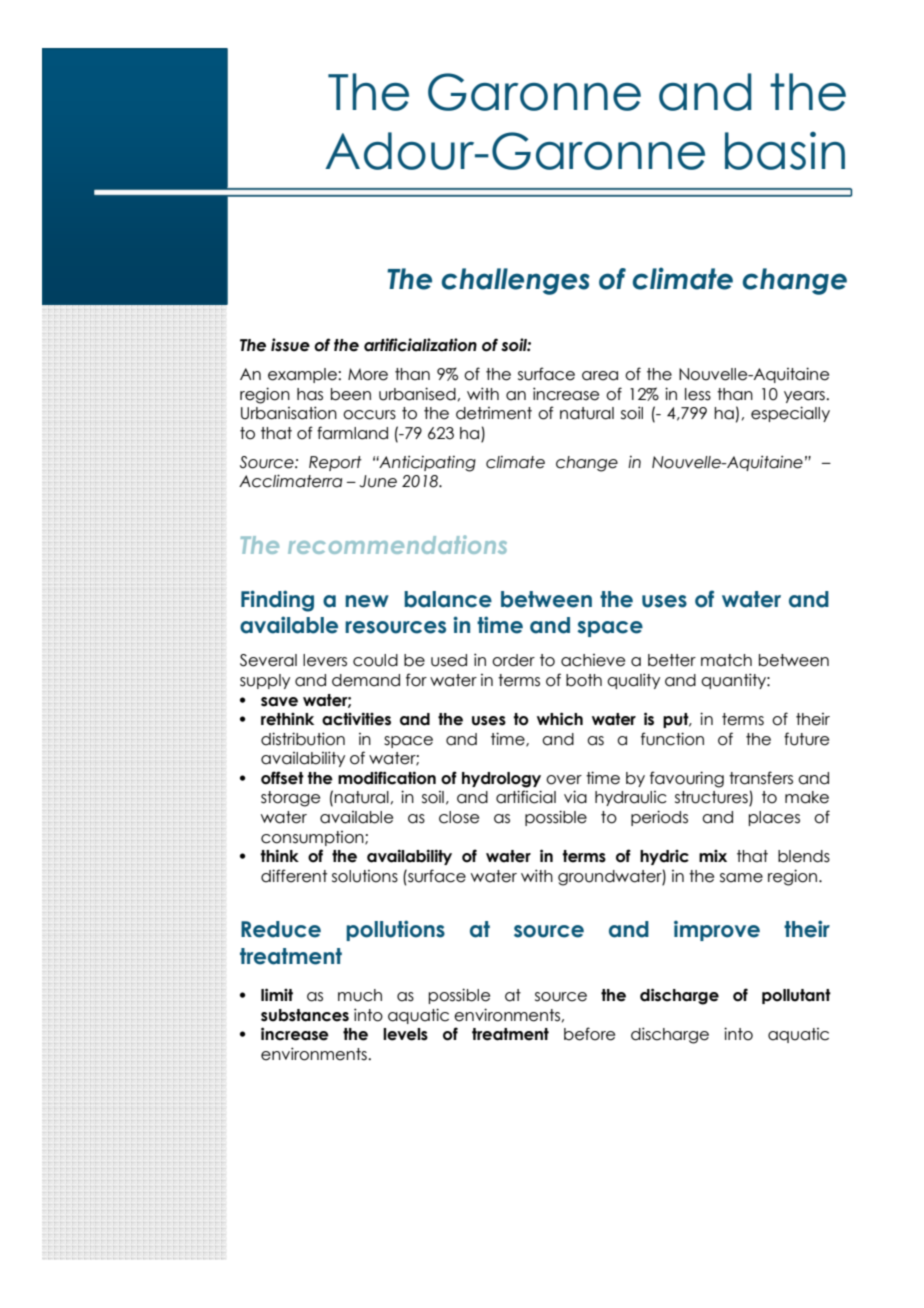 This screenshot has height=1308, width=924. I want to click on has, so click(310, 394).
